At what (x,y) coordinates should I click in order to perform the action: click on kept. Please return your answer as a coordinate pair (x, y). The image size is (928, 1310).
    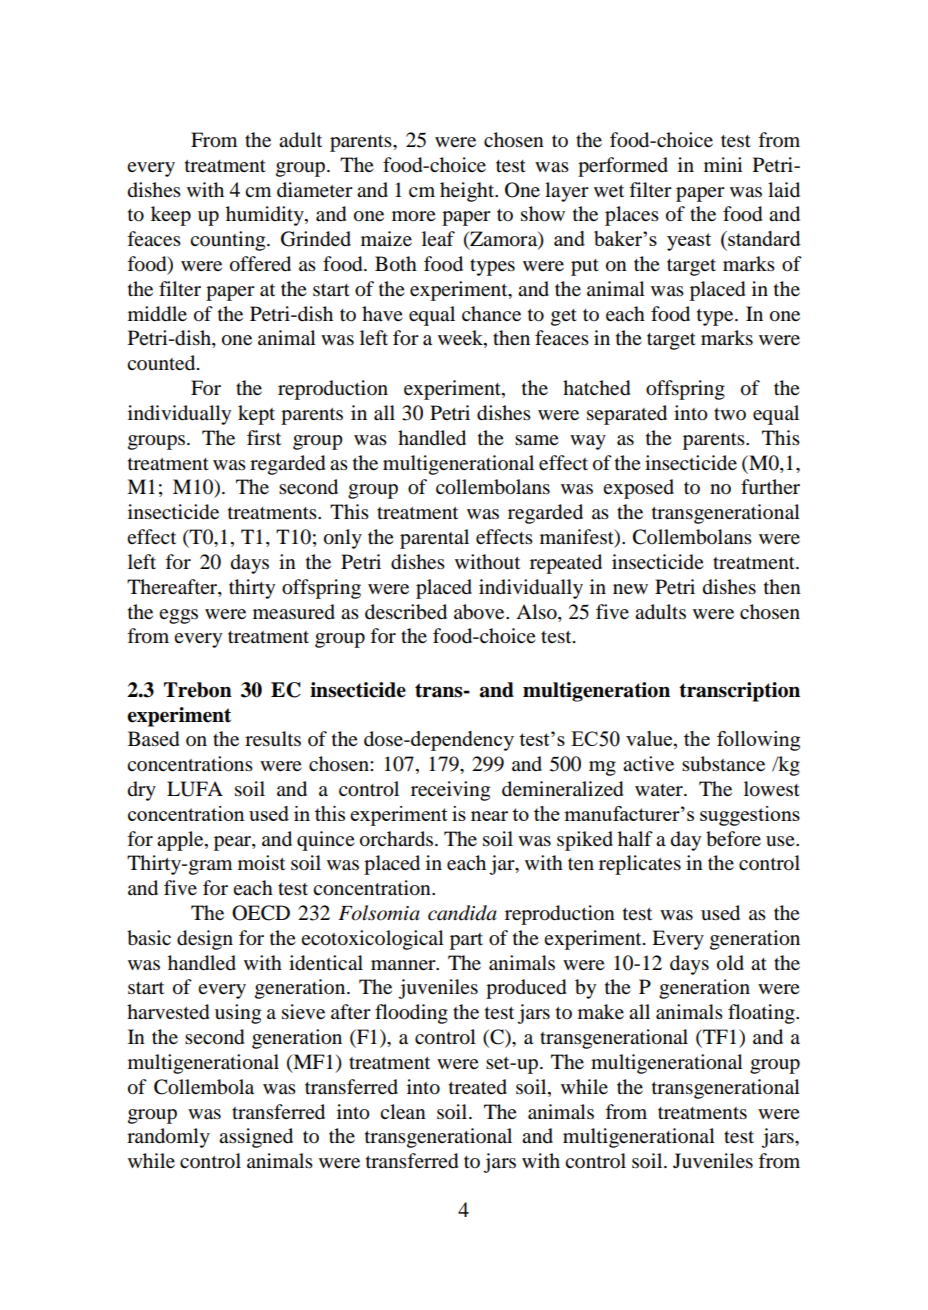
    Looking at the image, I should click on (256, 415).
